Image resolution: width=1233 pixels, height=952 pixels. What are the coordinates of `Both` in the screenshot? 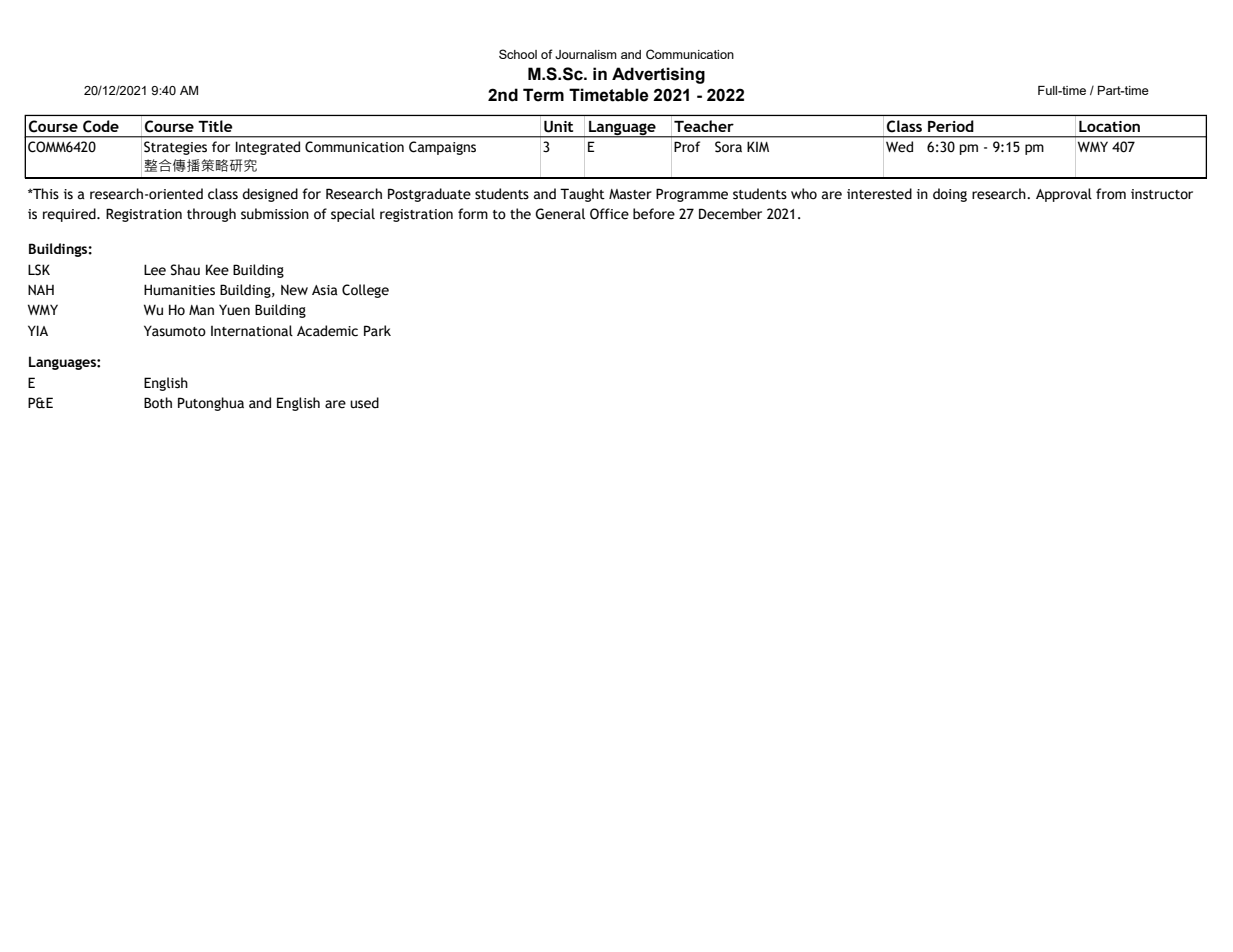 It's located at (158, 403).
